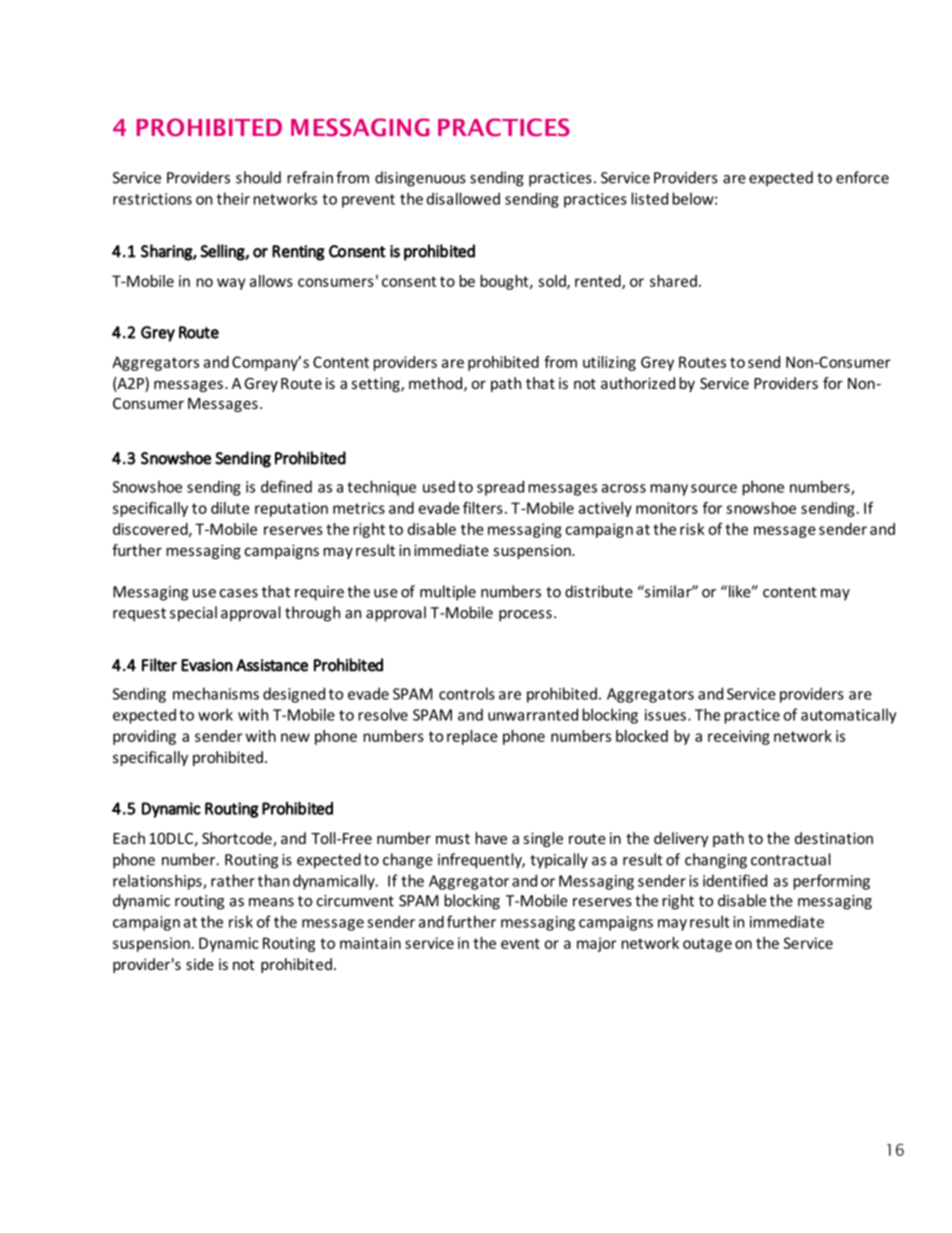 The height and width of the page is (1233, 952). Describe the element at coordinates (667, 508) in the page. I see `monitors` at that location.
